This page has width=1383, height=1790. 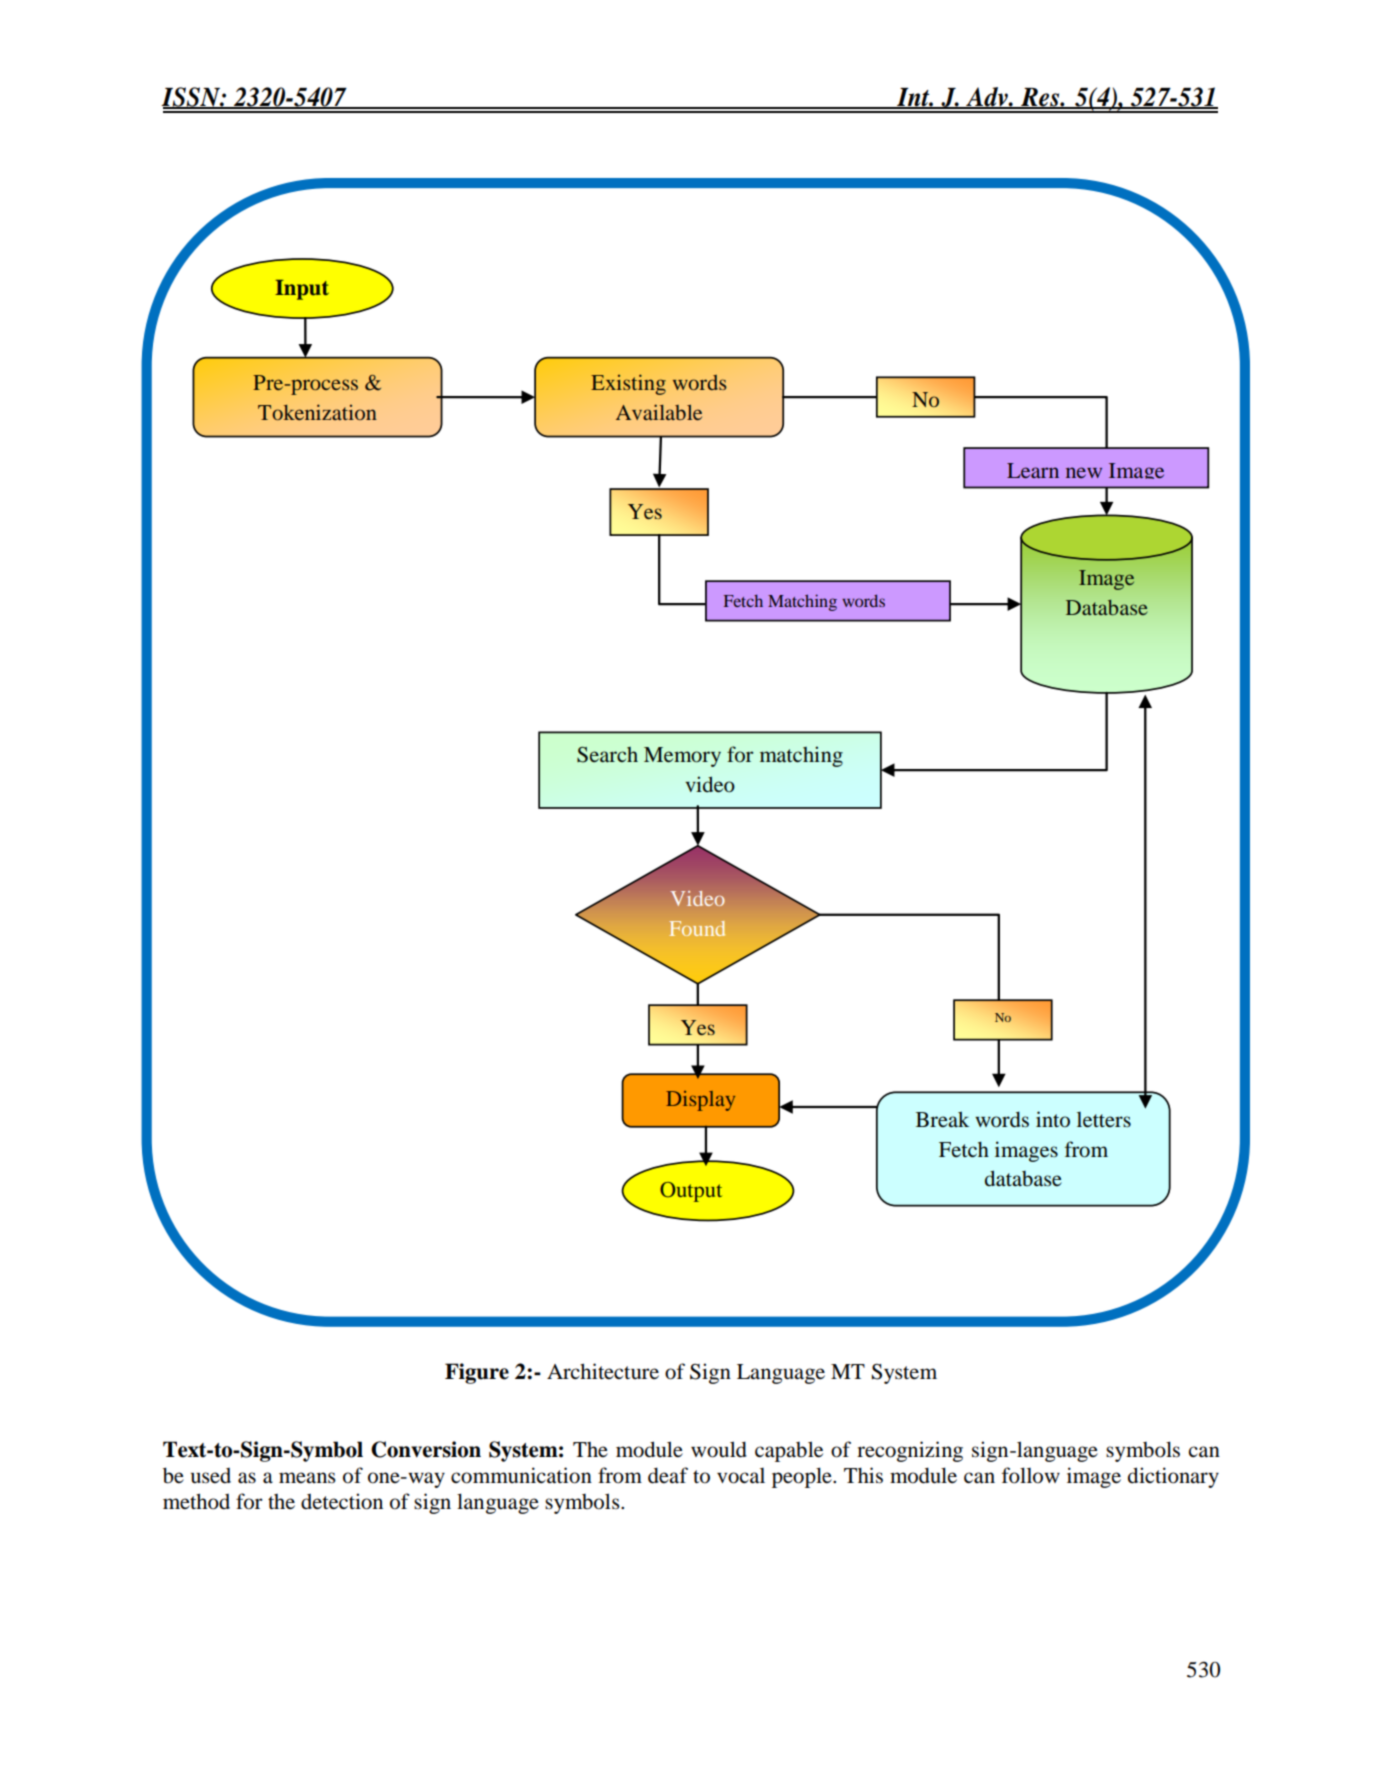 I want to click on Found, so click(x=697, y=928).
